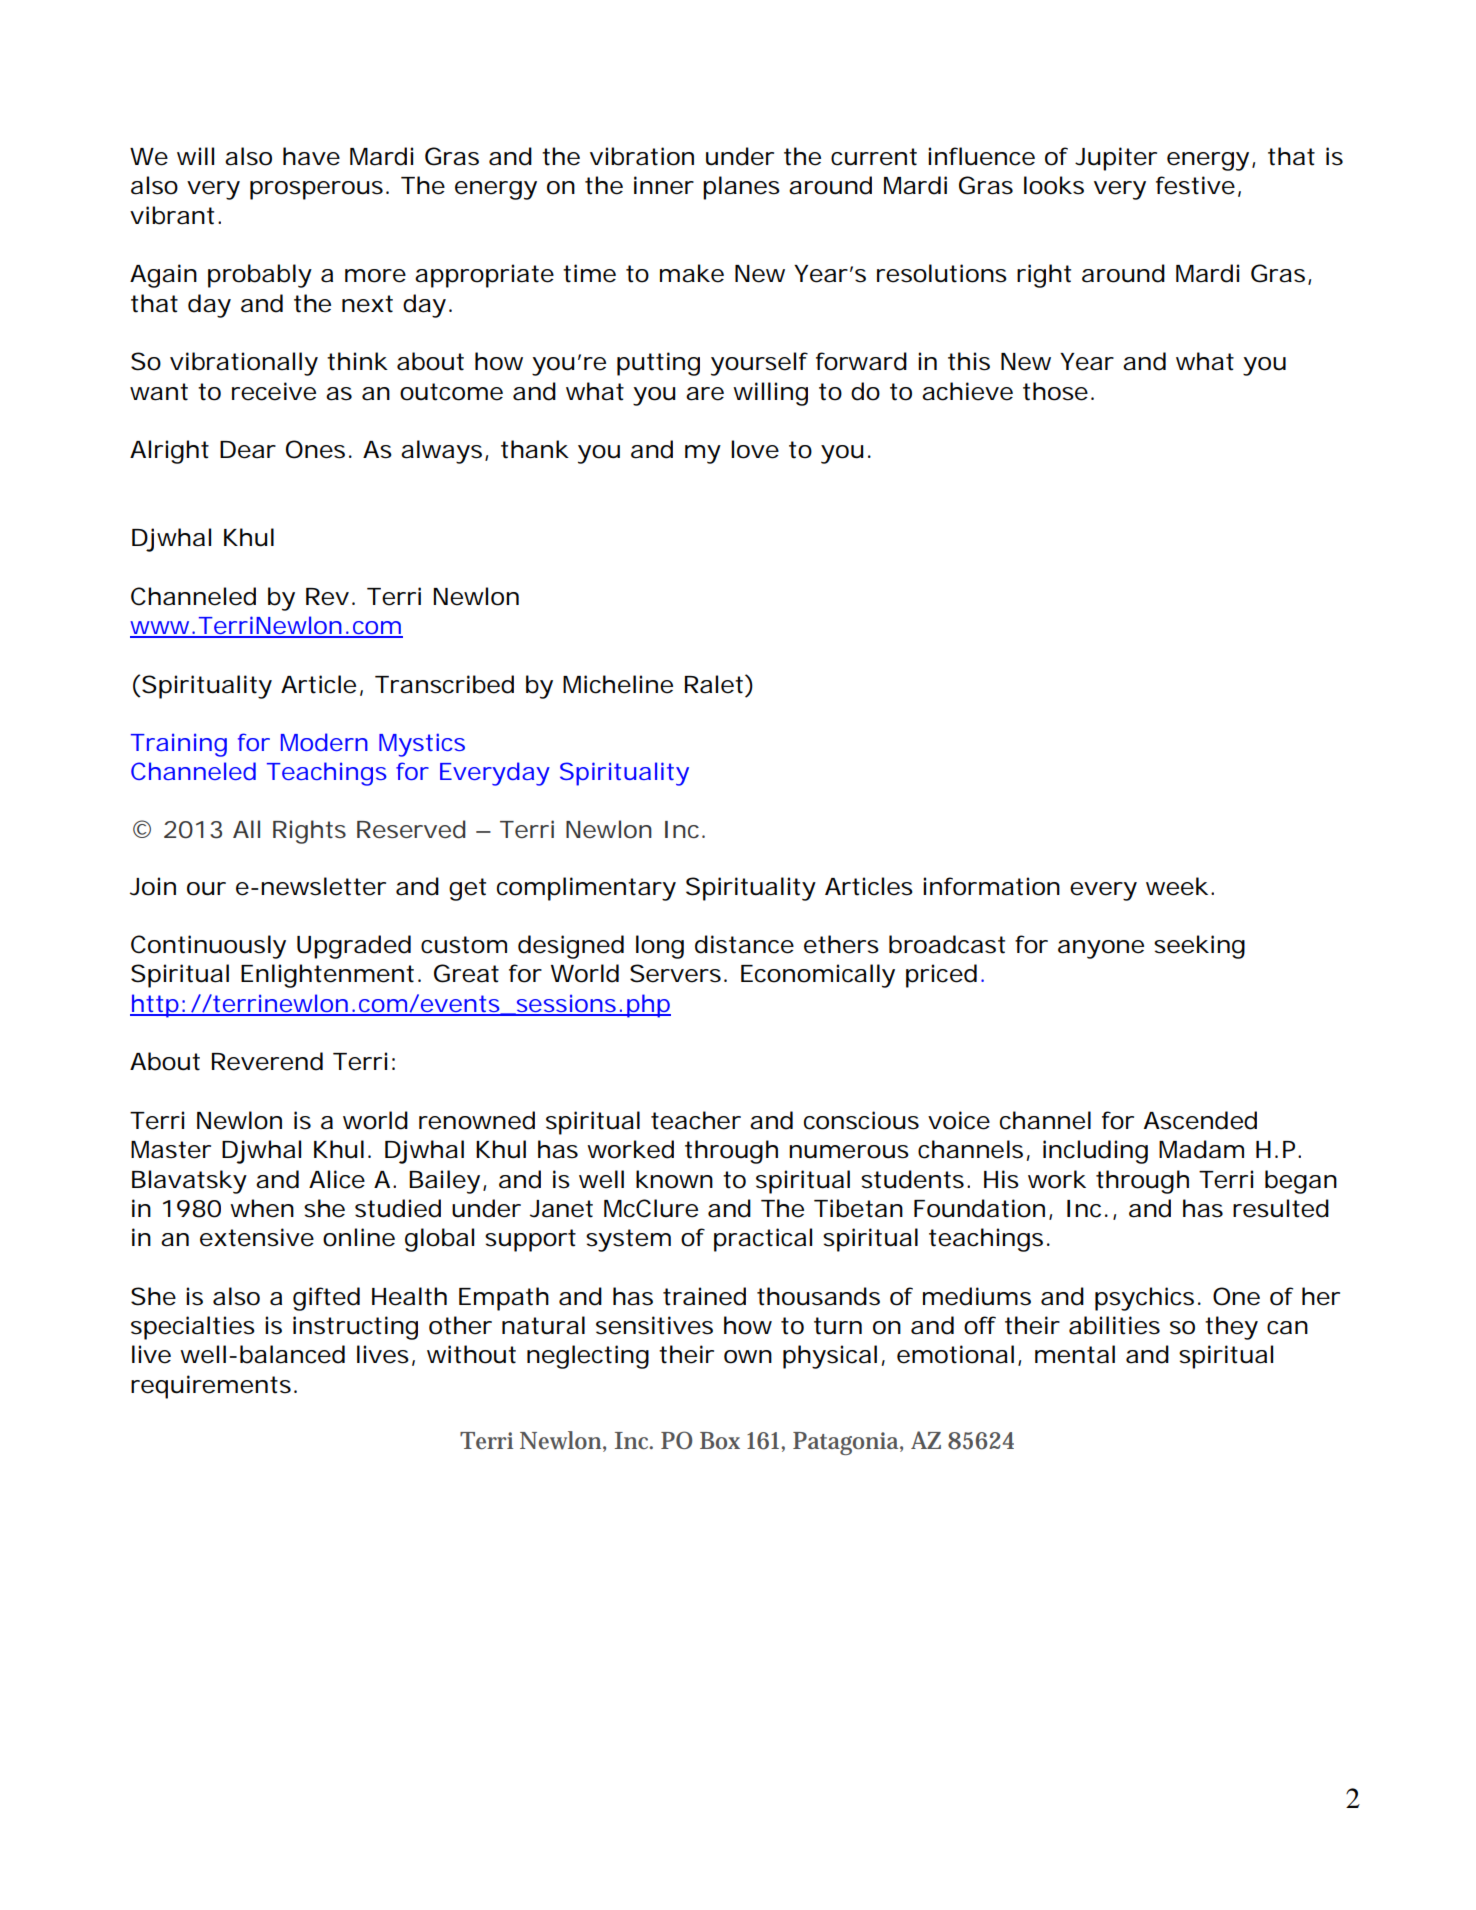 This screenshot has height=1910, width=1476. I want to click on planes, so click(741, 188).
